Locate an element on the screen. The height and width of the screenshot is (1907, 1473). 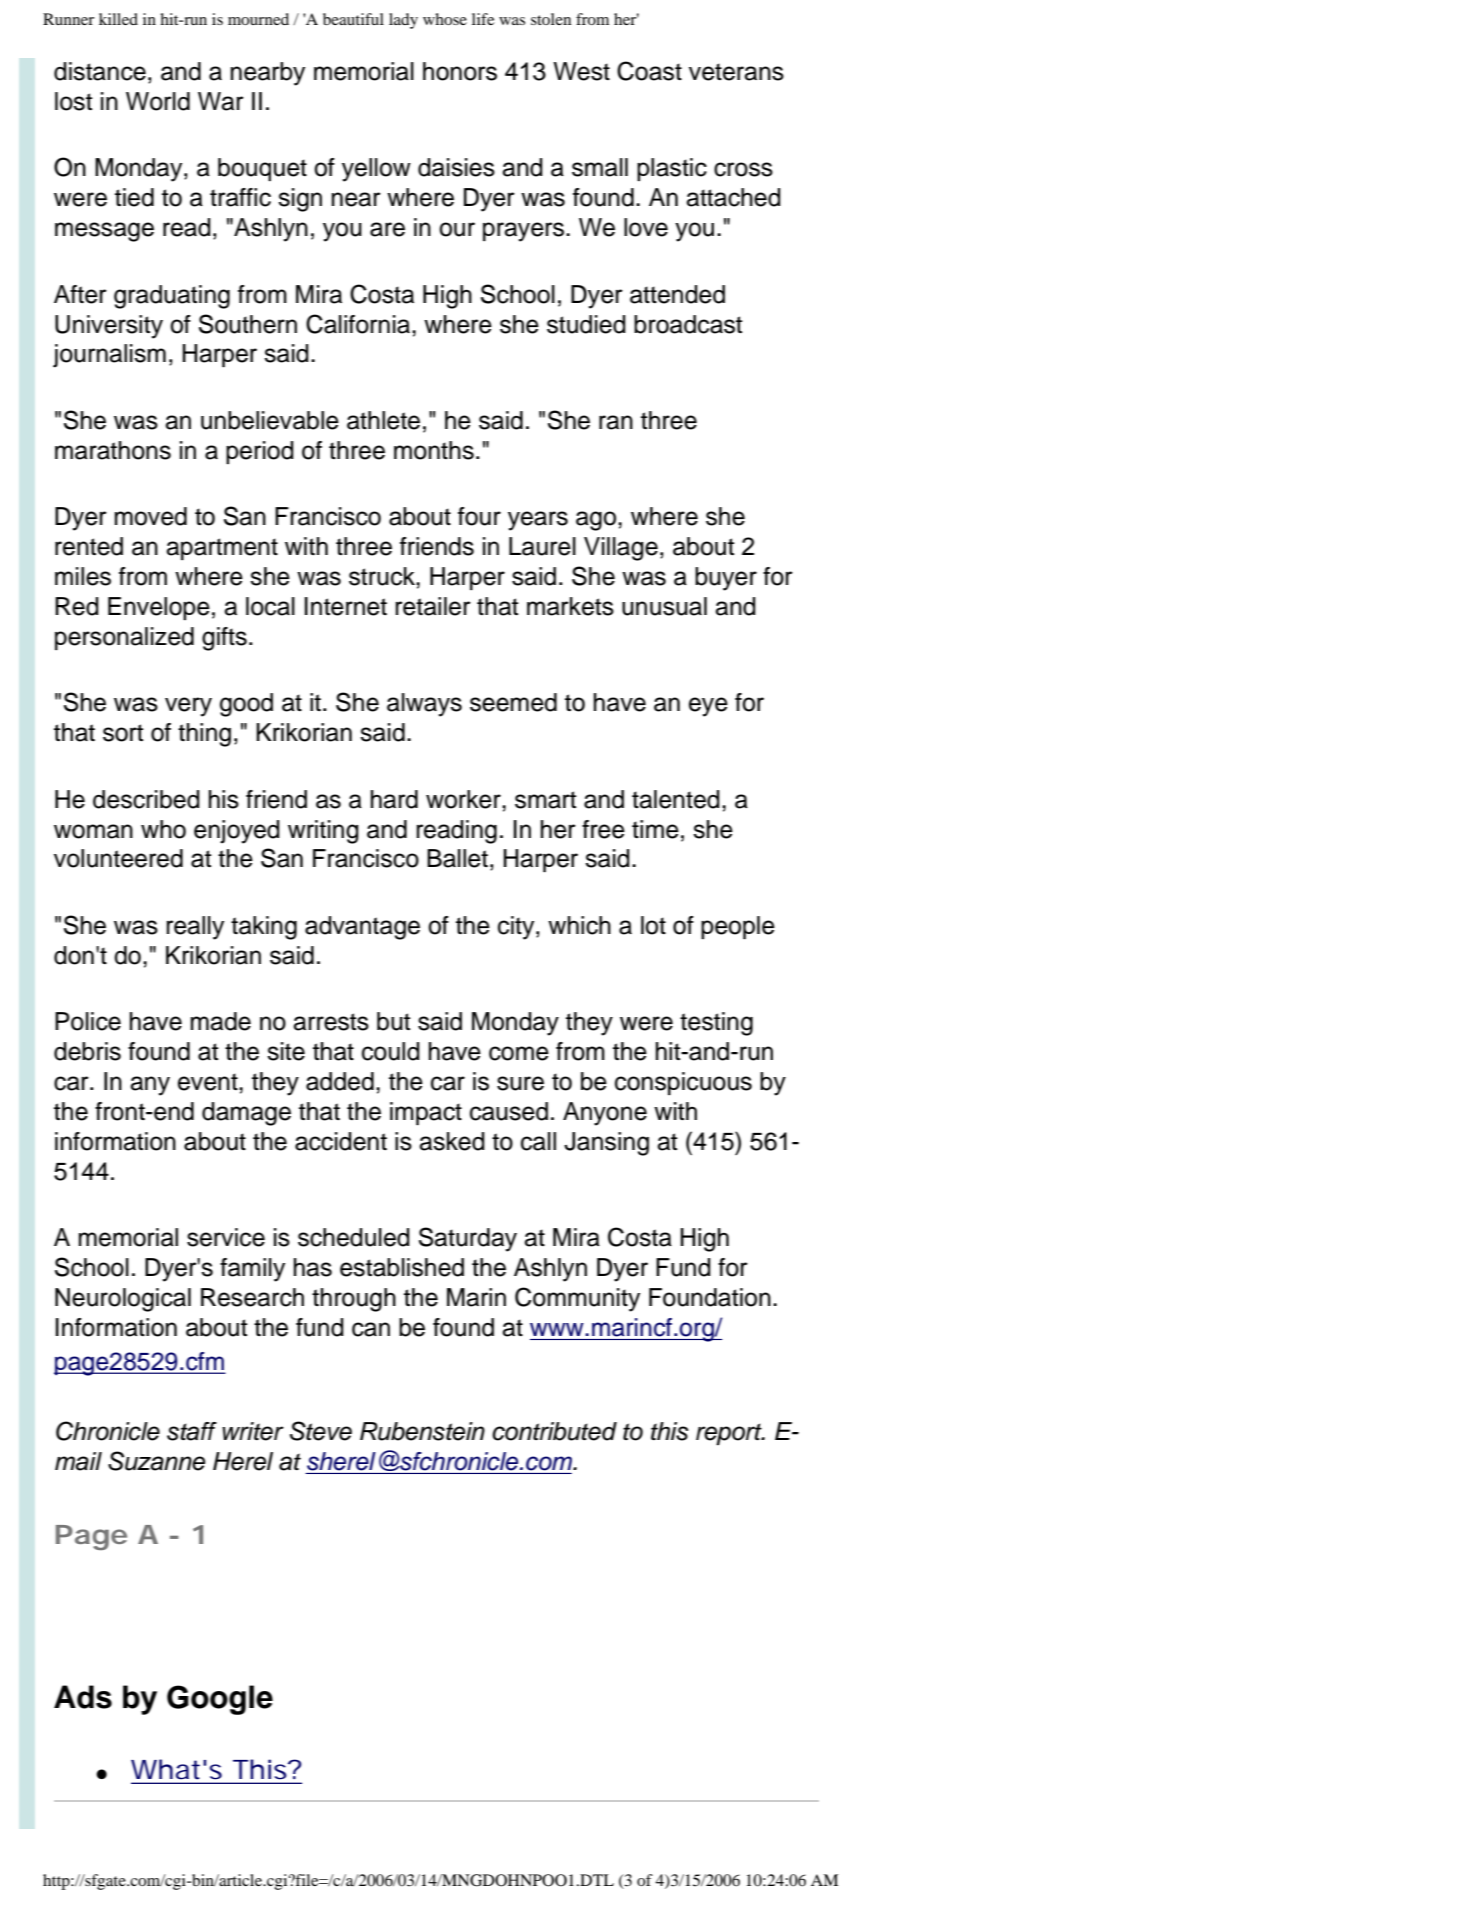
Coast is located at coordinates (649, 71).
